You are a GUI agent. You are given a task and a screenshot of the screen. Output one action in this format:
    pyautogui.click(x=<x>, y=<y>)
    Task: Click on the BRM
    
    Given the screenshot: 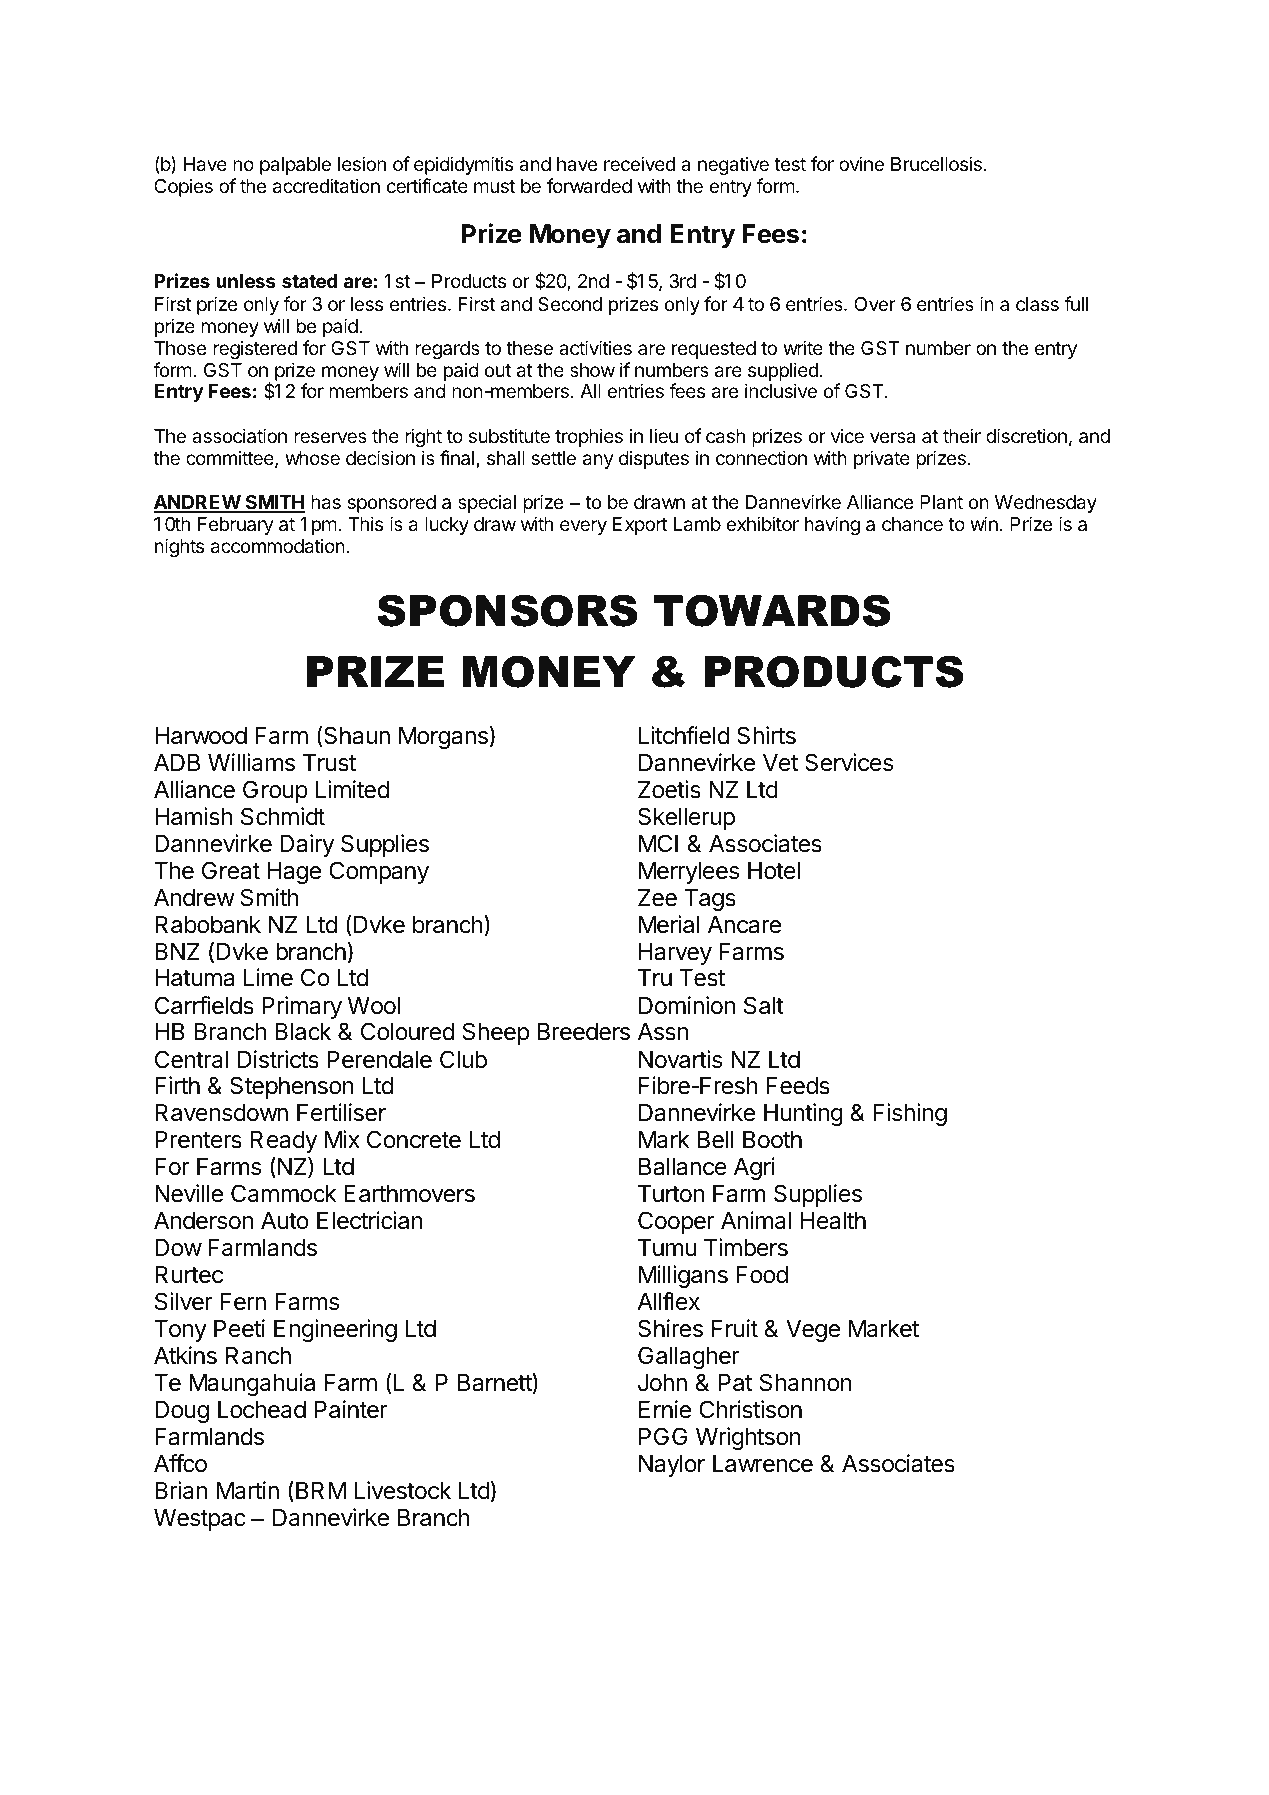 What is the action you would take?
    pyautogui.click(x=321, y=1490)
